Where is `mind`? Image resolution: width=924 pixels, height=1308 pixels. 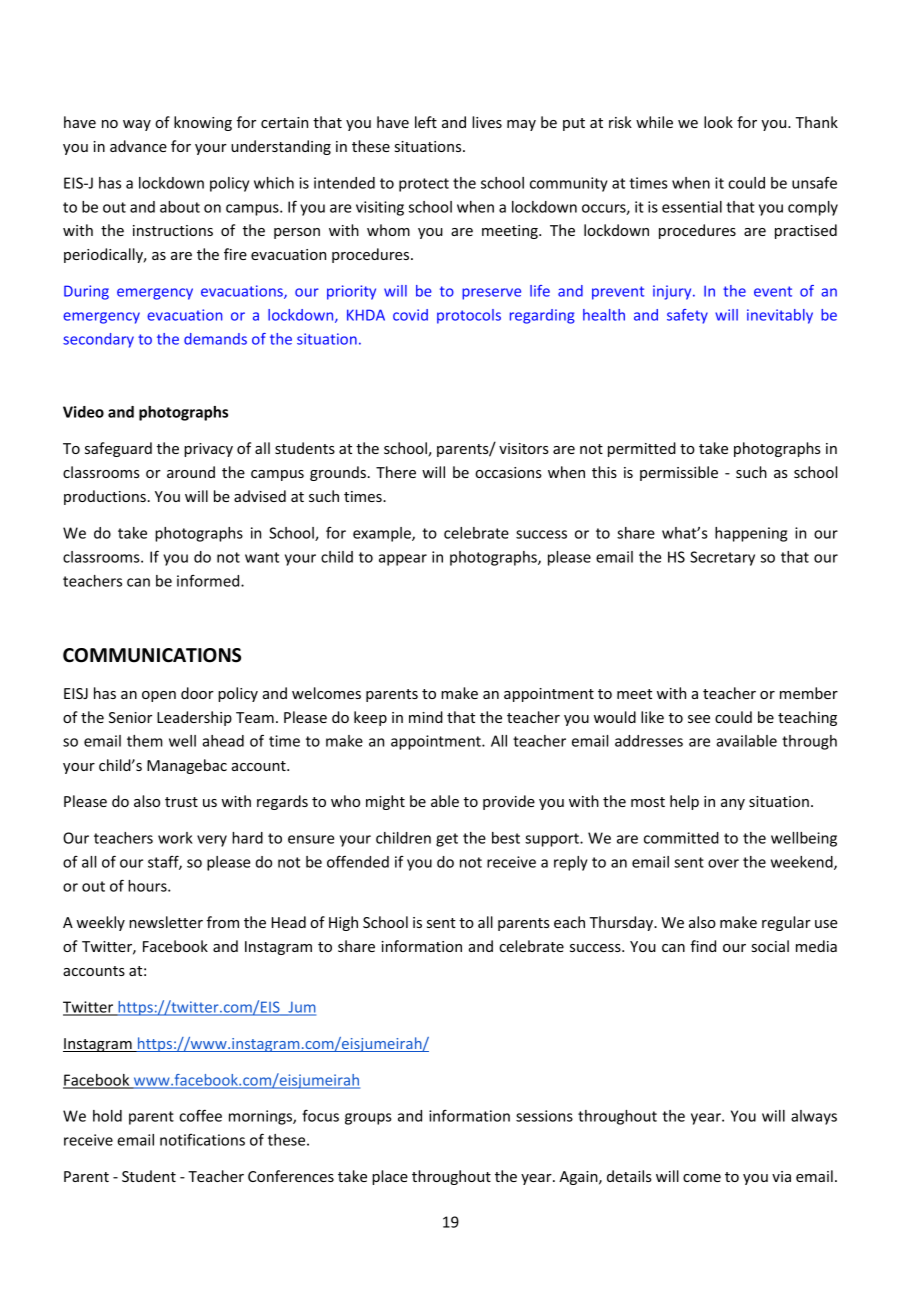 mind is located at coordinates (426, 717).
